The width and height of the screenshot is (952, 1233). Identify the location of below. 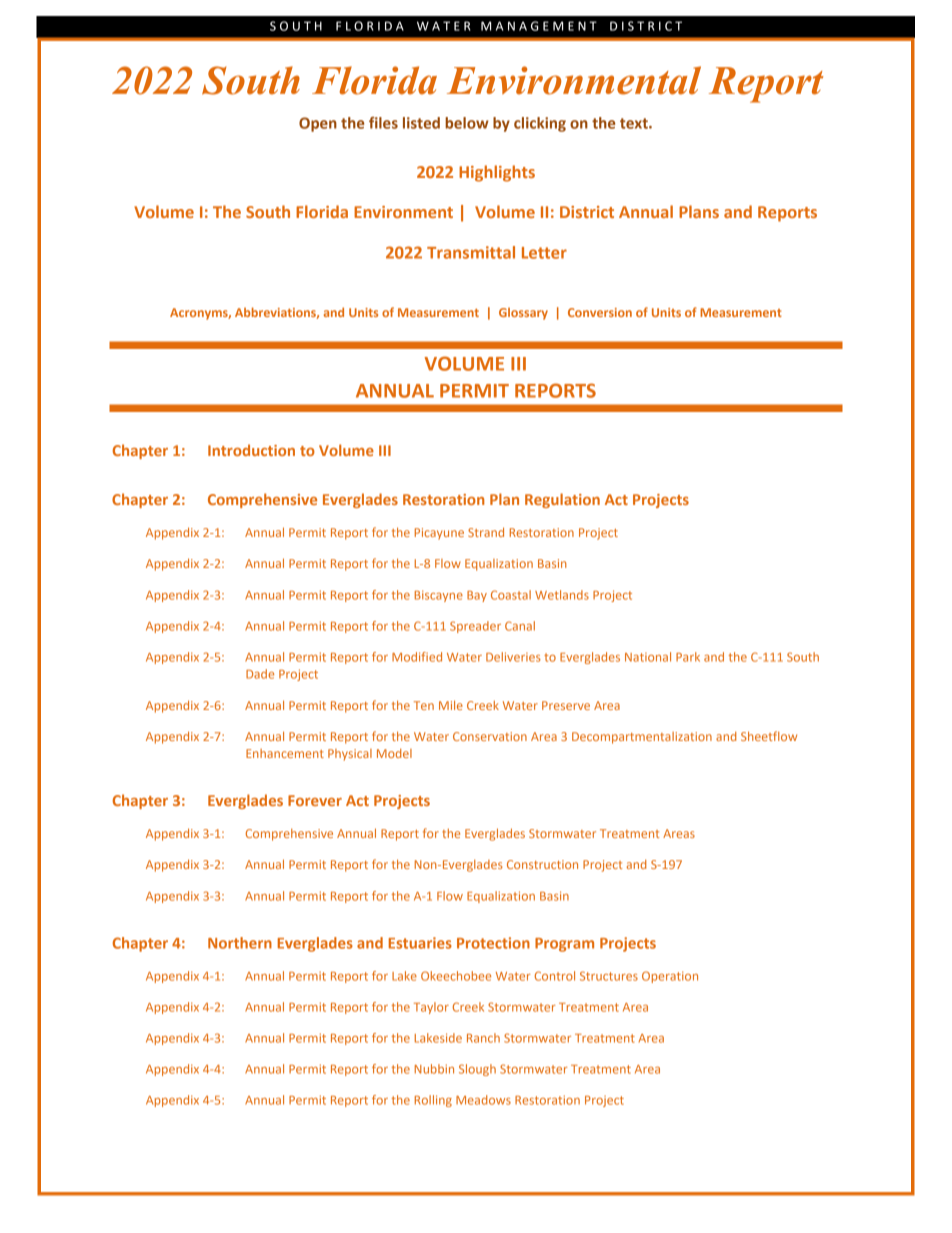
(467, 123).
